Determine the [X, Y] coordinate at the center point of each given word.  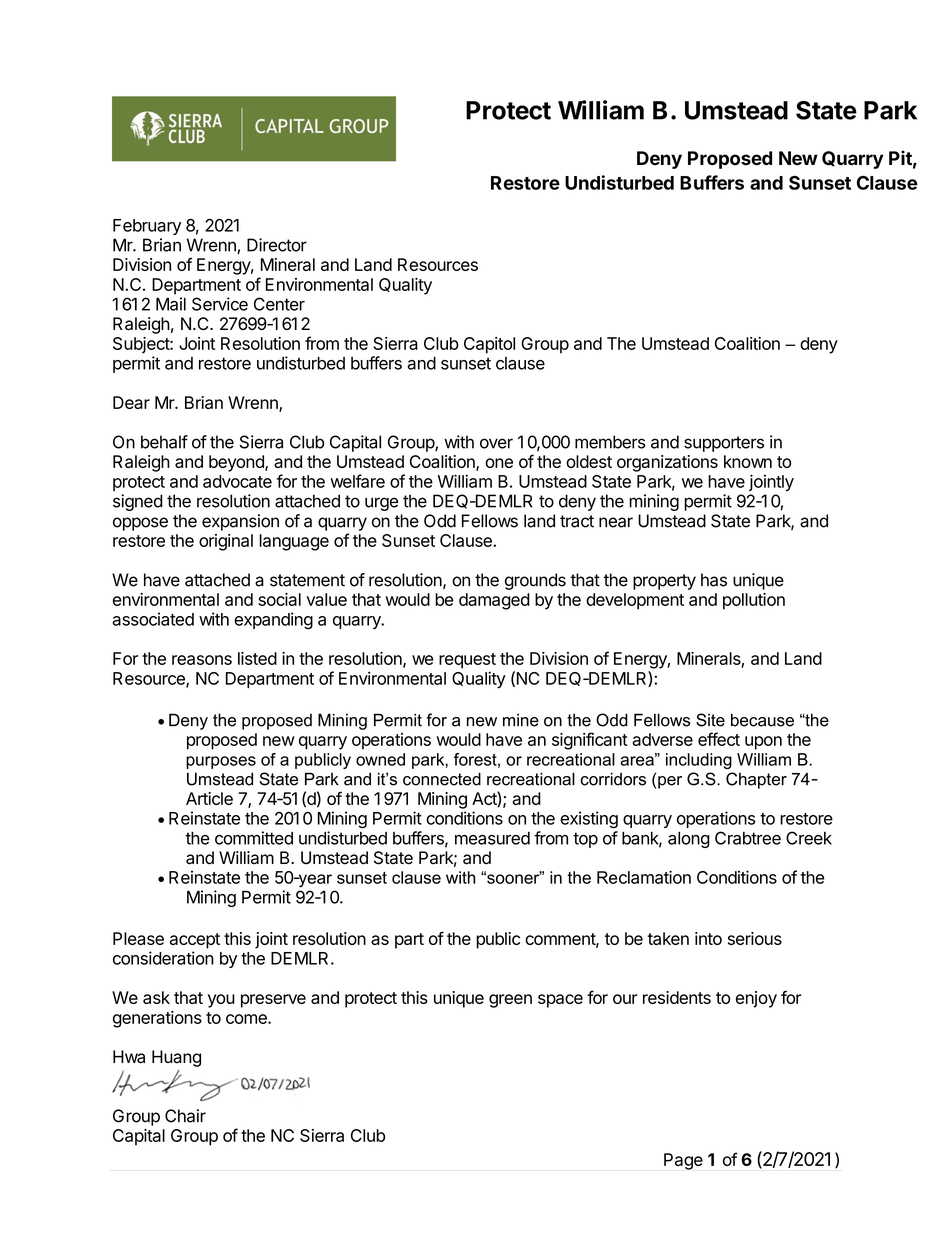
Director [277, 245]
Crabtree [748, 838]
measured [492, 838]
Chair [185, 1116]
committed [254, 838]
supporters [724, 444]
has [714, 580]
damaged [494, 601]
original [226, 542]
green [510, 1001]
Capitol [489, 345]
